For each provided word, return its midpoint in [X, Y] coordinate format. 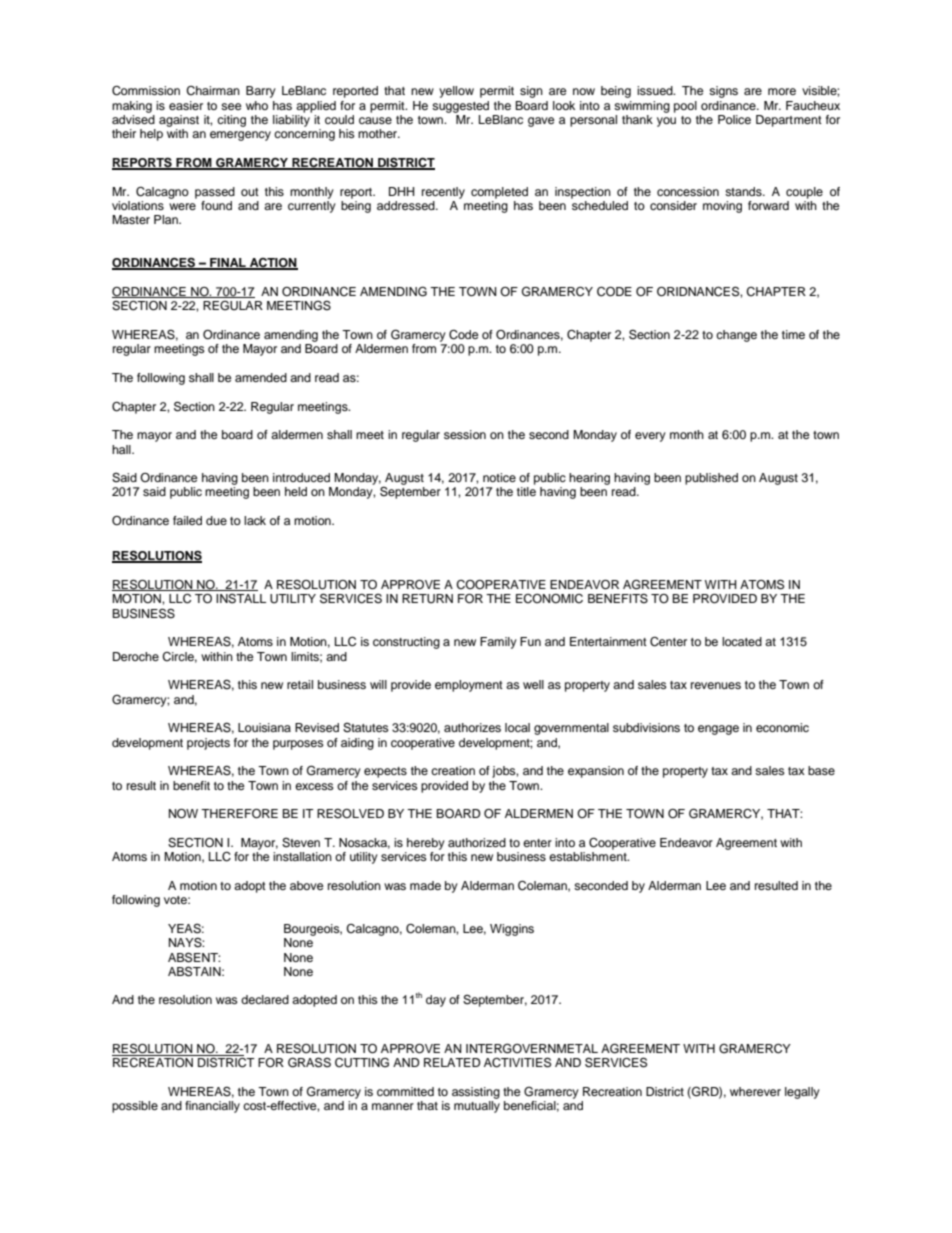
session [465, 434]
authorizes [472, 727]
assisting [476, 1093]
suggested [460, 107]
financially [212, 1107]
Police [734, 119]
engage [718, 730]
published [711, 479]
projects [208, 744]
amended [261, 377]
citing [231, 121]
